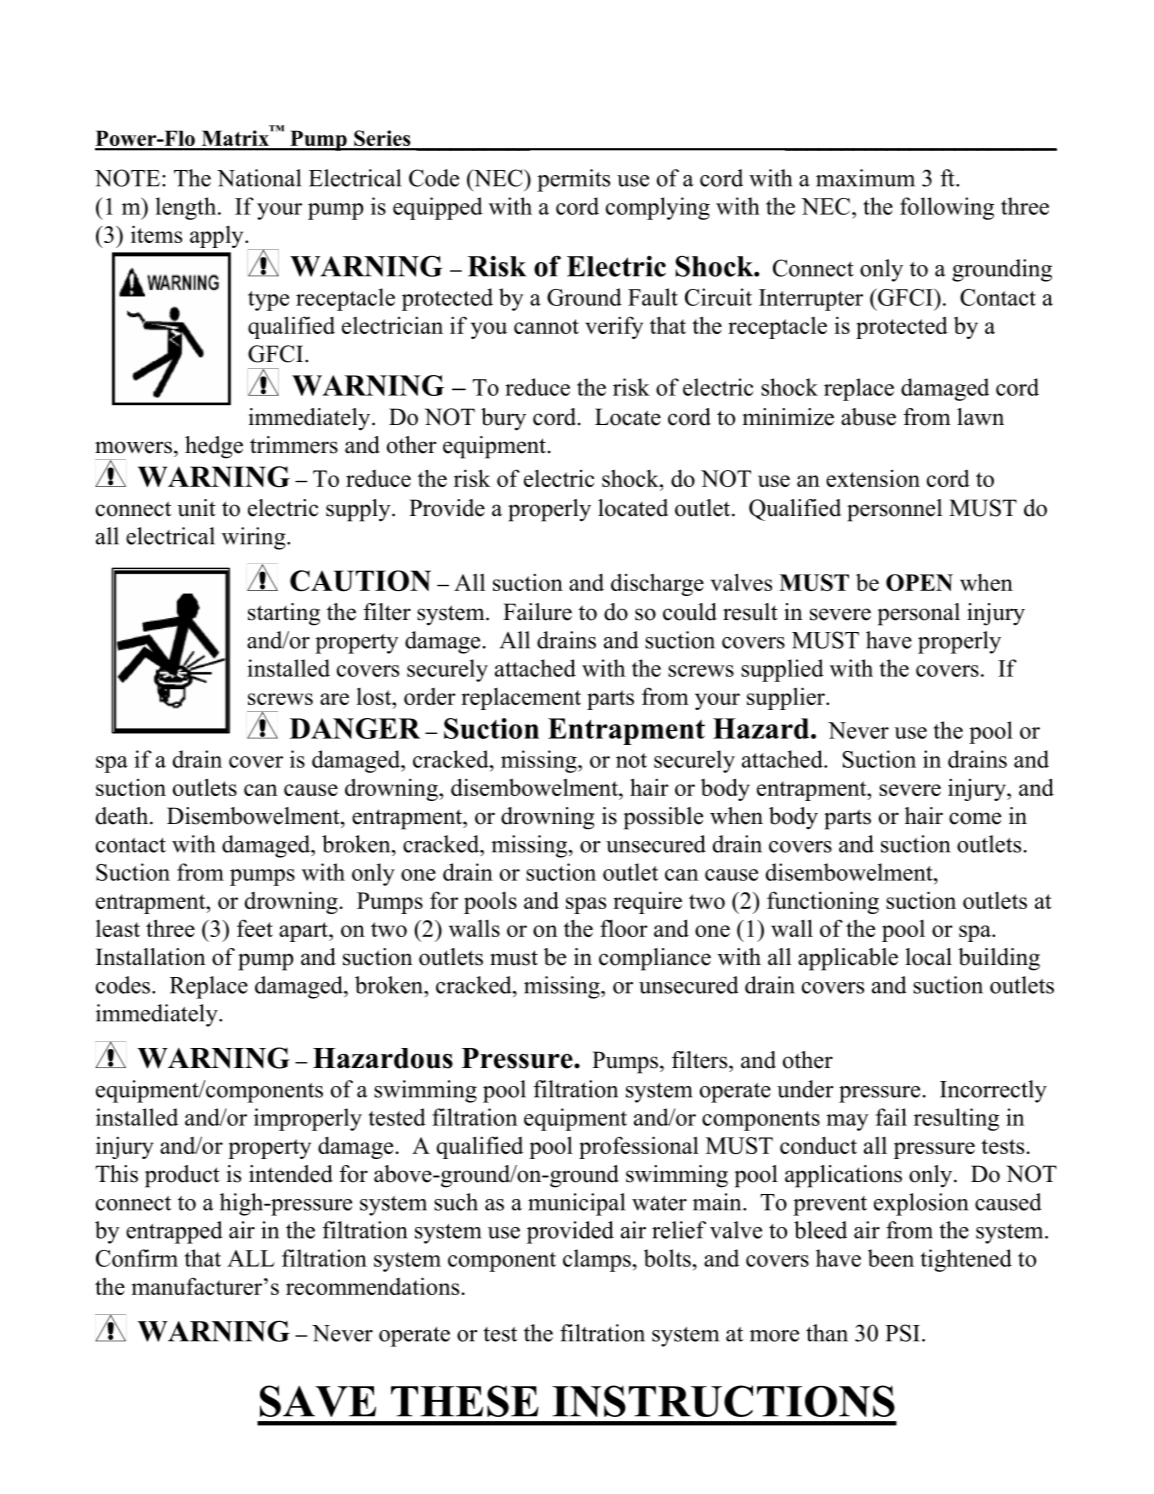  What do you see at coordinates (573, 180) in the image?
I see `permits` at bounding box center [573, 180].
